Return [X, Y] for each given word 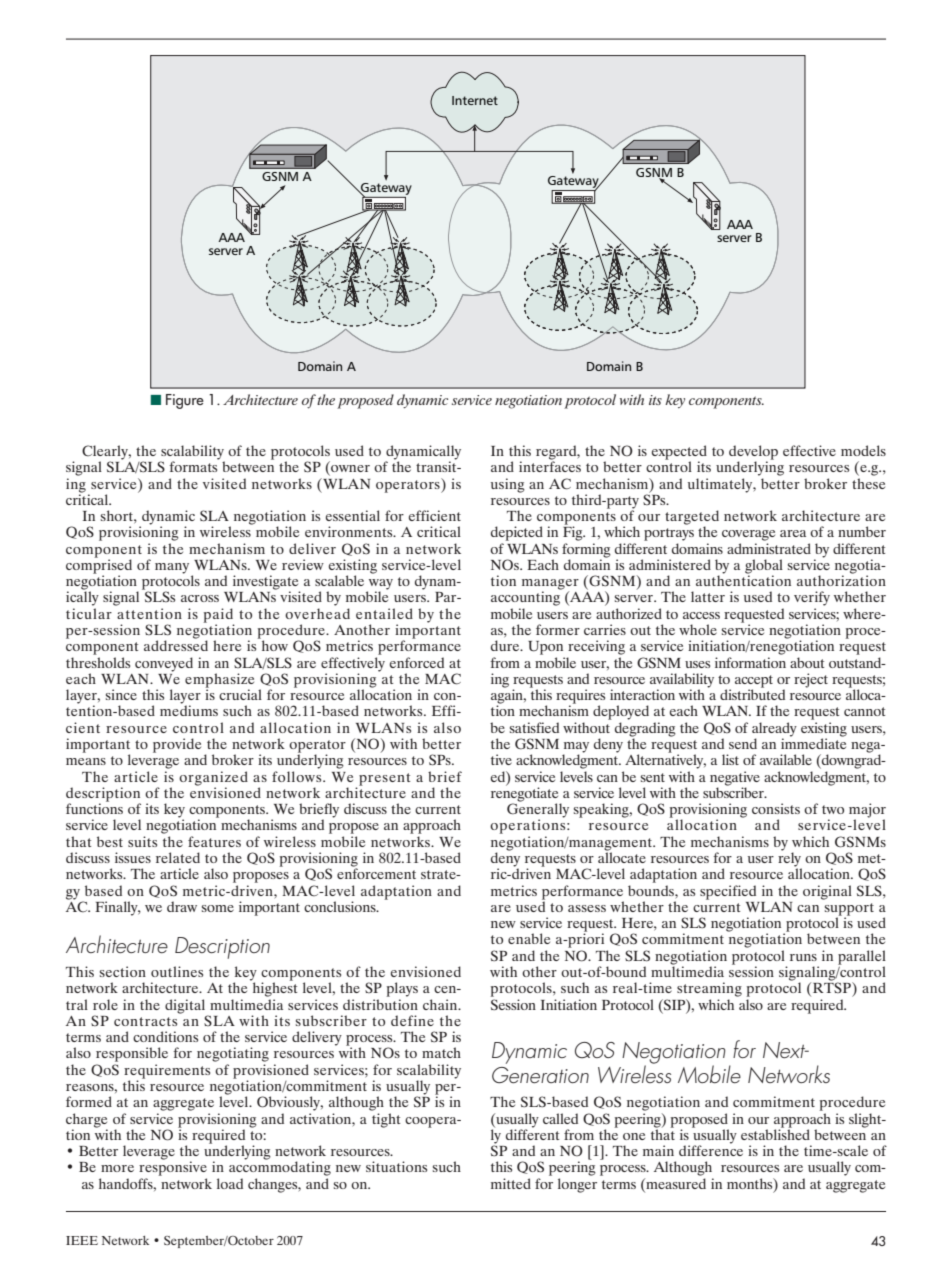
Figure [185, 401]
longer [577, 1185]
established [775, 1133]
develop [753, 453]
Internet [475, 100]
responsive [173, 1167]
